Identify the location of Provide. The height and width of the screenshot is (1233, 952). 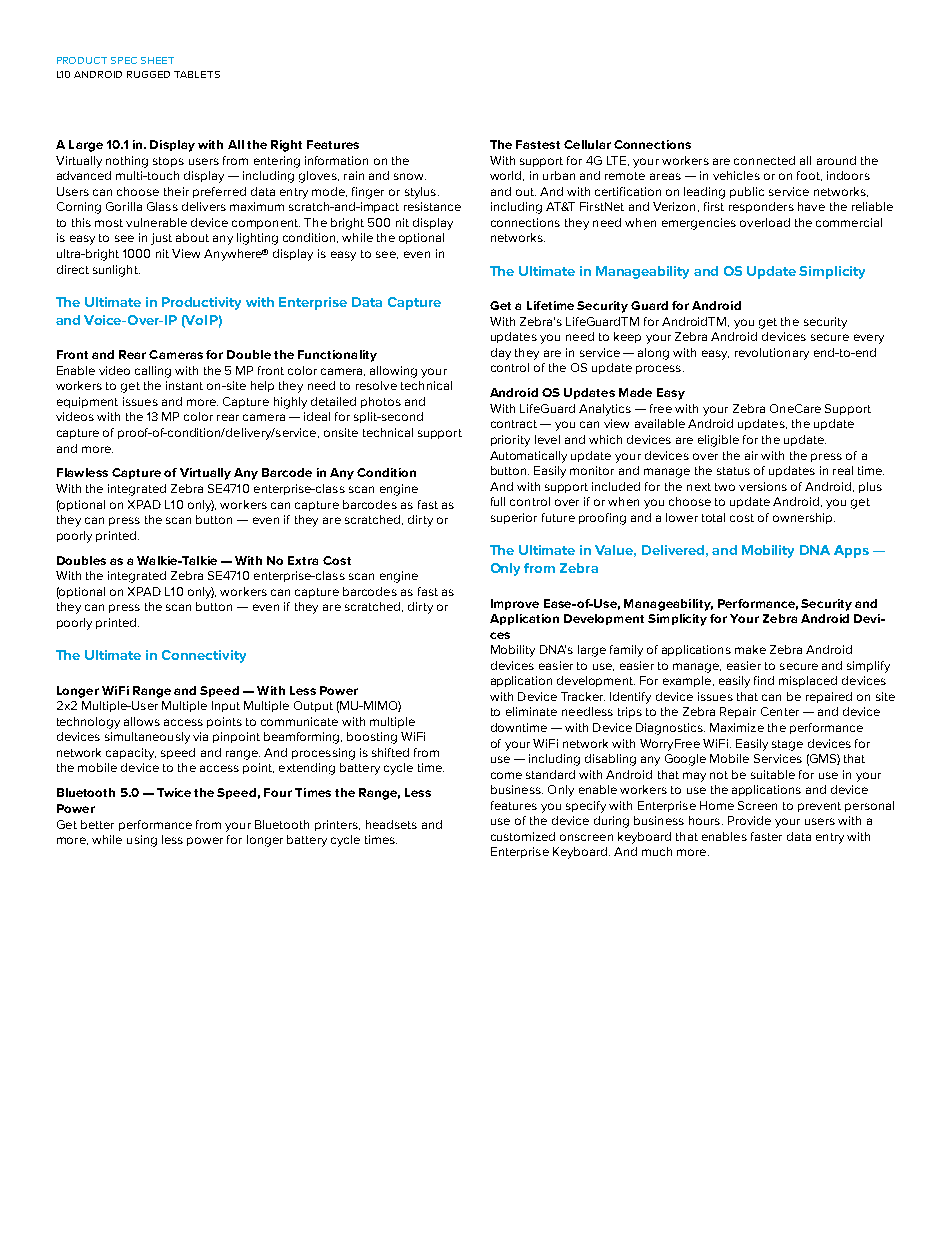
(749, 820).
